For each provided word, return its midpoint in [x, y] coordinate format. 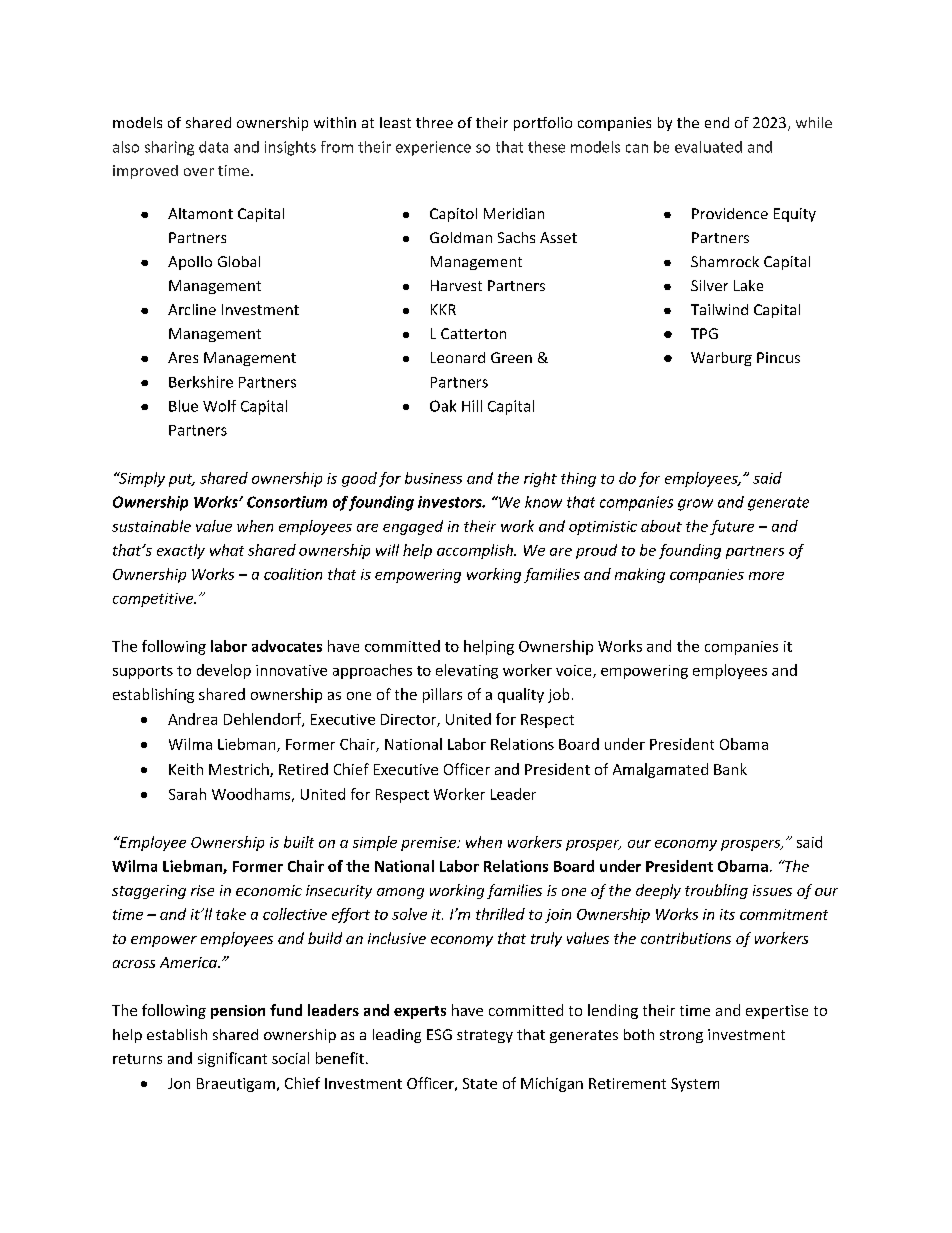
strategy [485, 1036]
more [766, 576]
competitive [154, 600]
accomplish [476, 551]
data [213, 147]
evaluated [708, 147]
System [695, 1085]
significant [232, 1059]
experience [433, 148]
